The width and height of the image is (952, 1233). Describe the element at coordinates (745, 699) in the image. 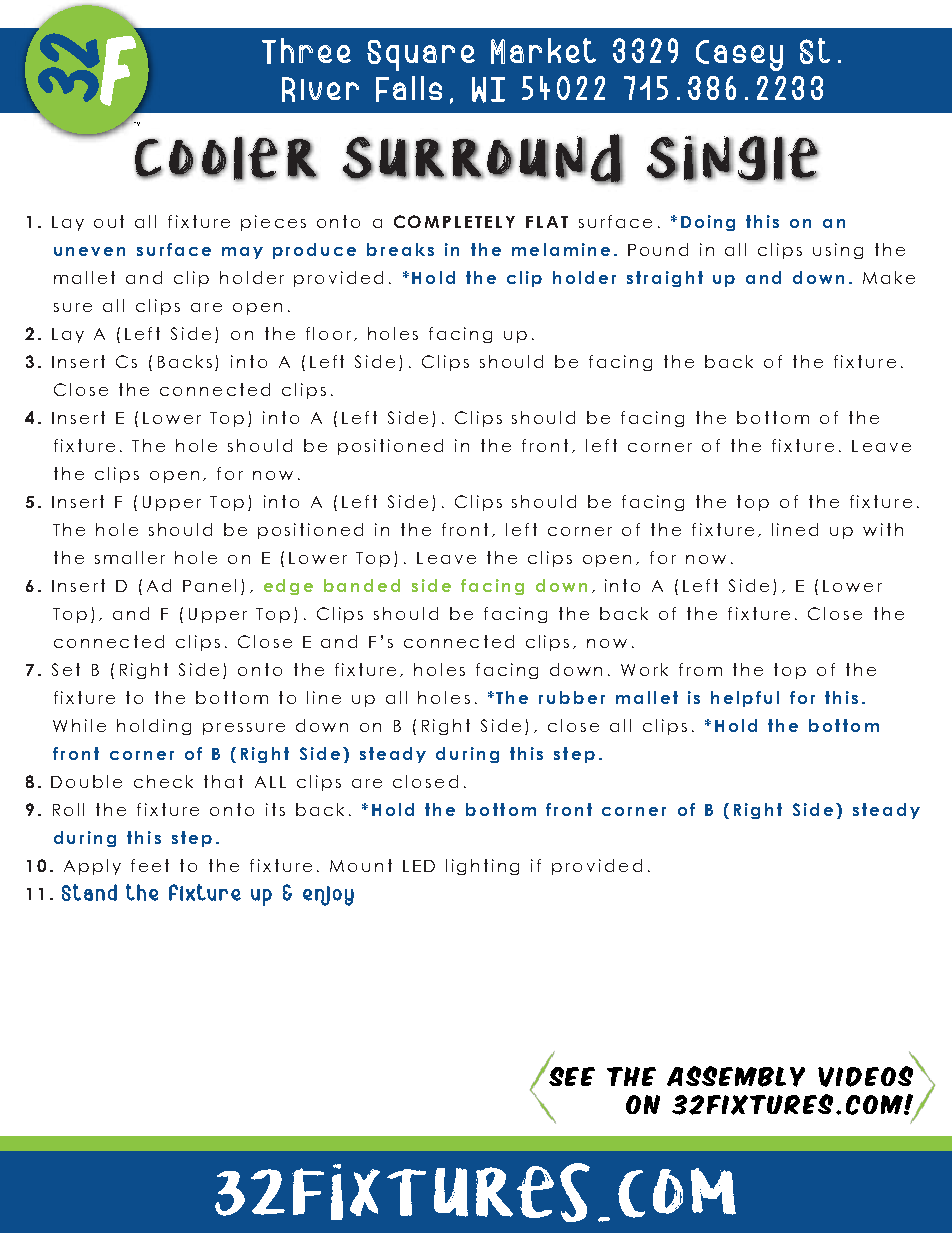

I see `helpful` at that location.
